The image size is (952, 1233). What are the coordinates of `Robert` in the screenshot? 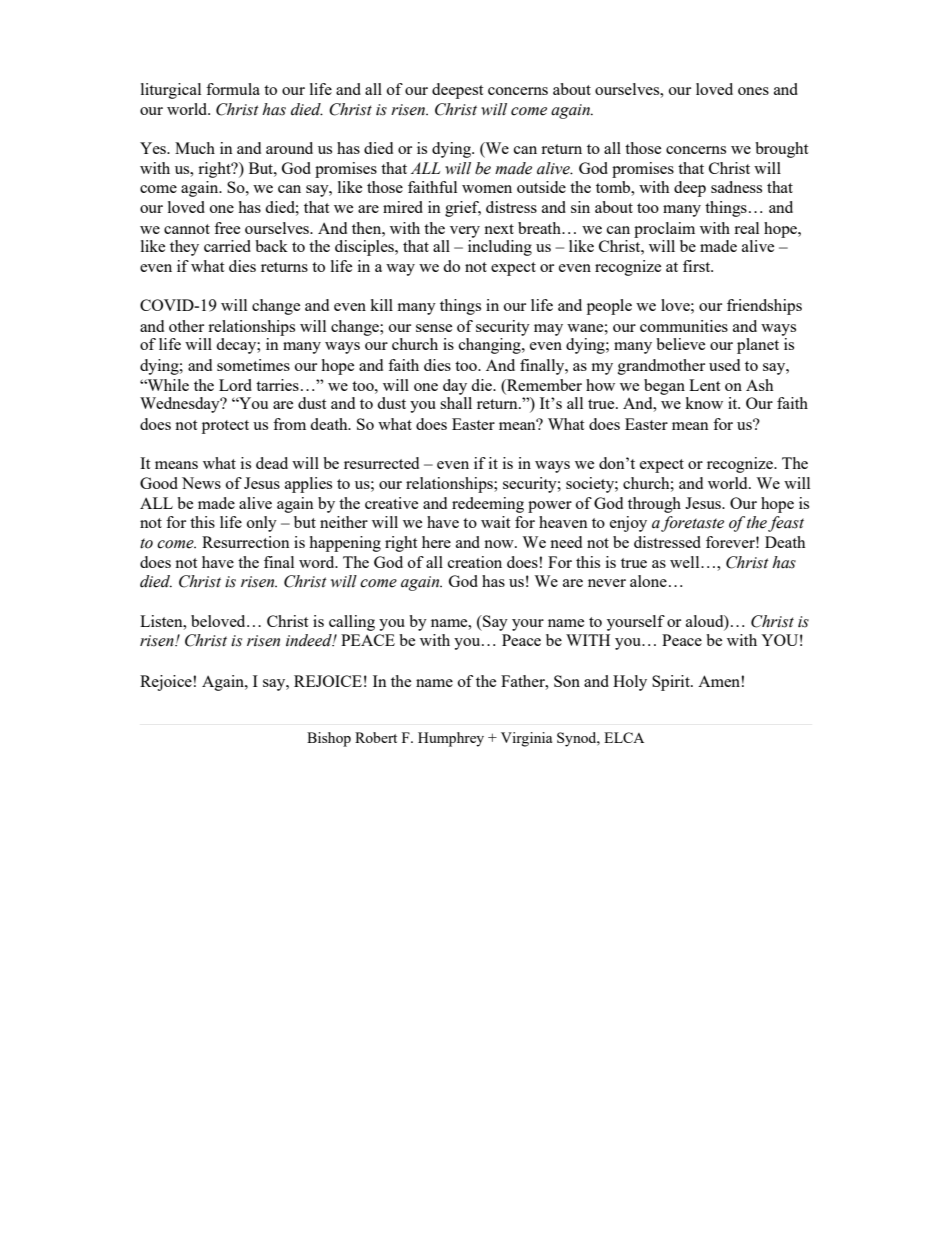 It's located at (376, 737).
